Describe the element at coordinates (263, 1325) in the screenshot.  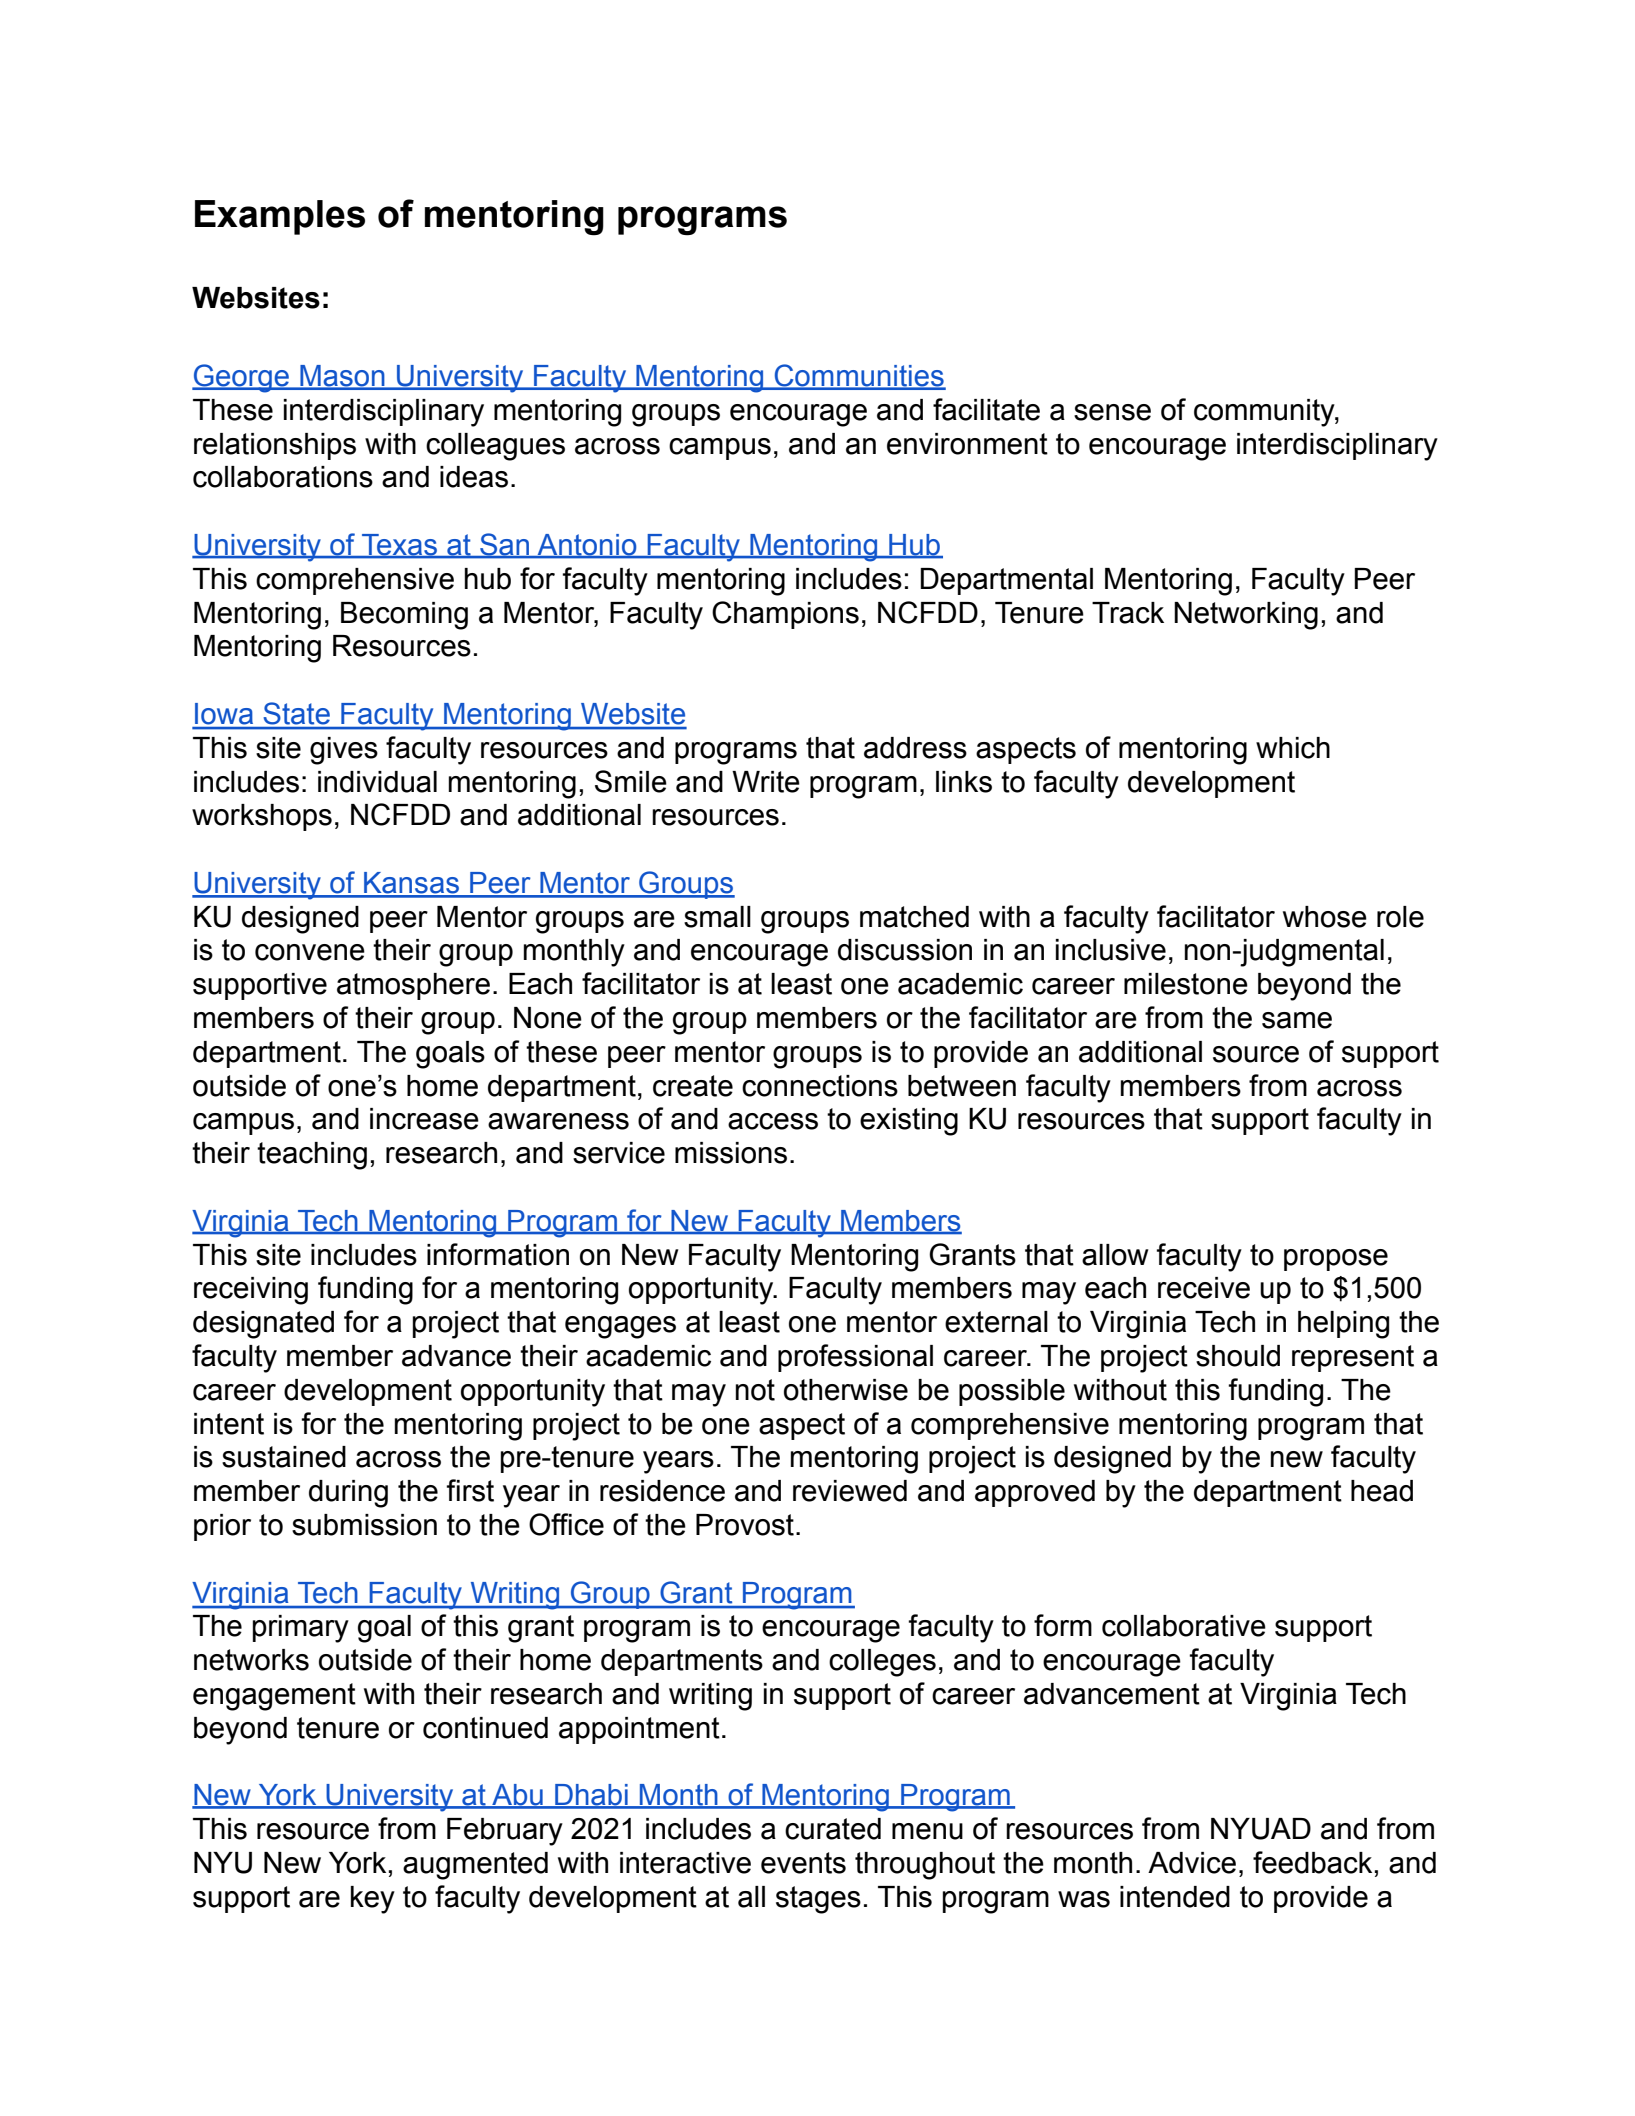
I see `designated` at that location.
